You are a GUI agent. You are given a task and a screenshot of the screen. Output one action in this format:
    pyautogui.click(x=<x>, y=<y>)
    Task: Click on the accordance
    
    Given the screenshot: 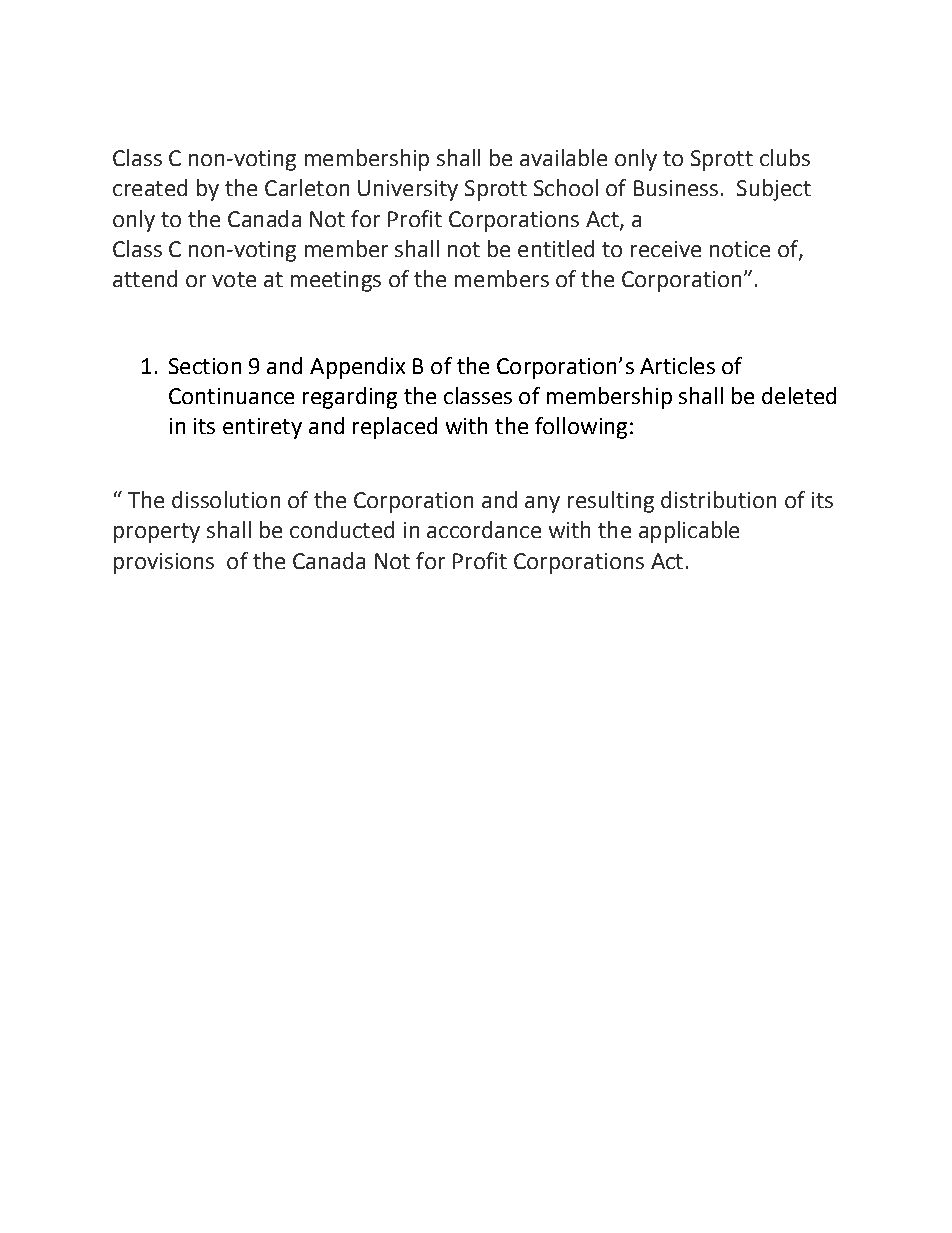 What is the action you would take?
    pyautogui.click(x=484, y=529)
